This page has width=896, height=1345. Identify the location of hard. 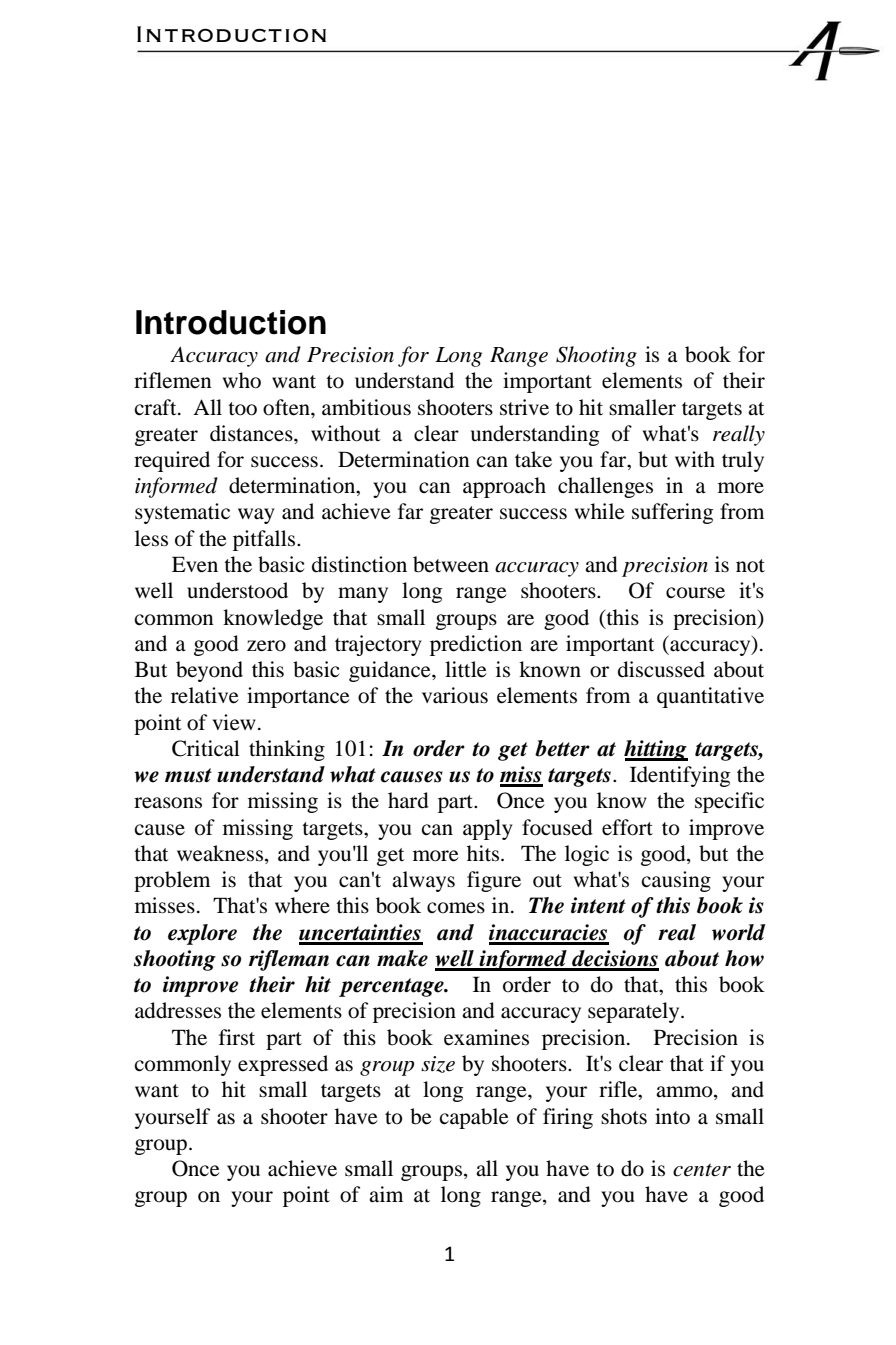
(408, 800).
